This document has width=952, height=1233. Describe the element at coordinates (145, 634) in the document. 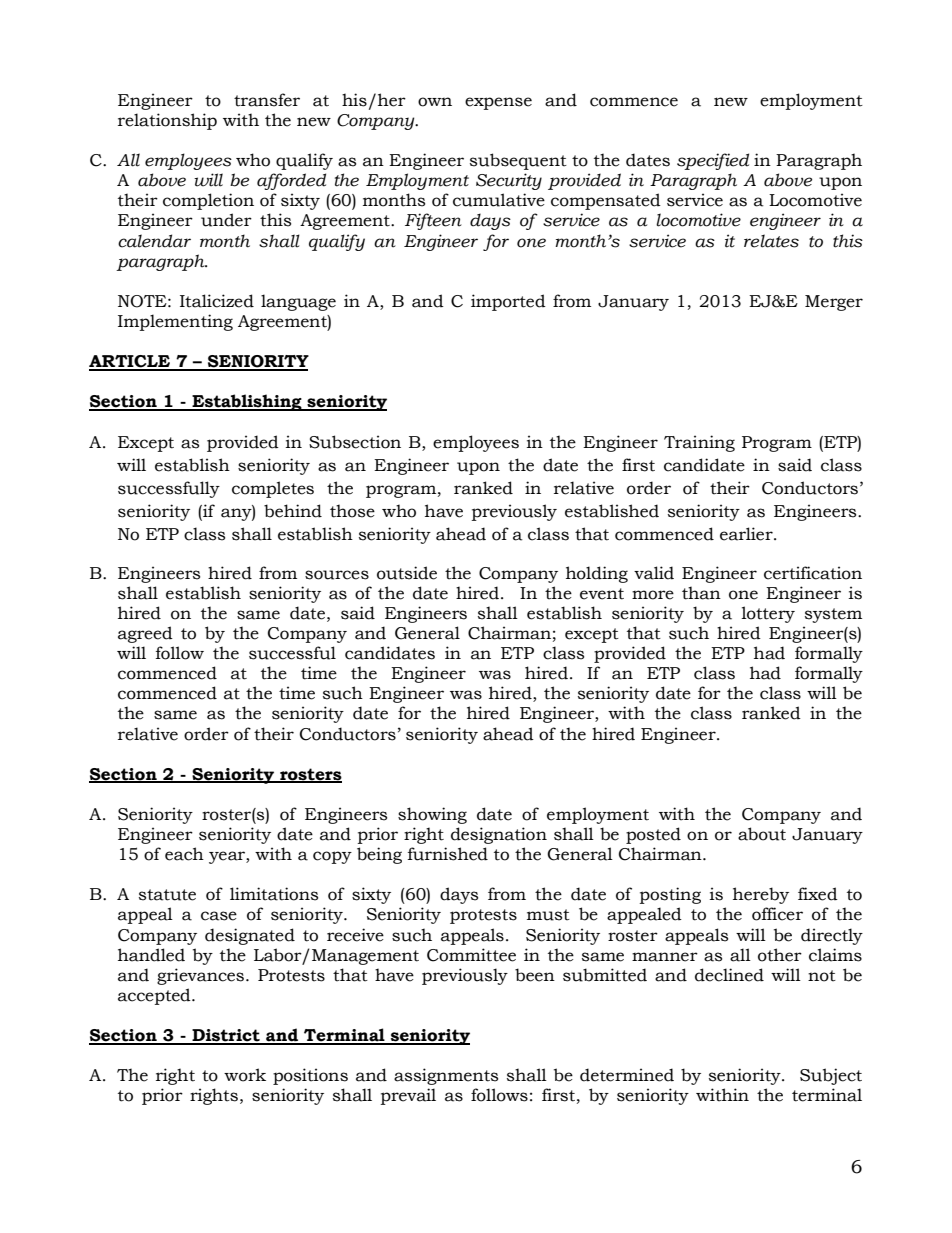

I see `agreed` at that location.
